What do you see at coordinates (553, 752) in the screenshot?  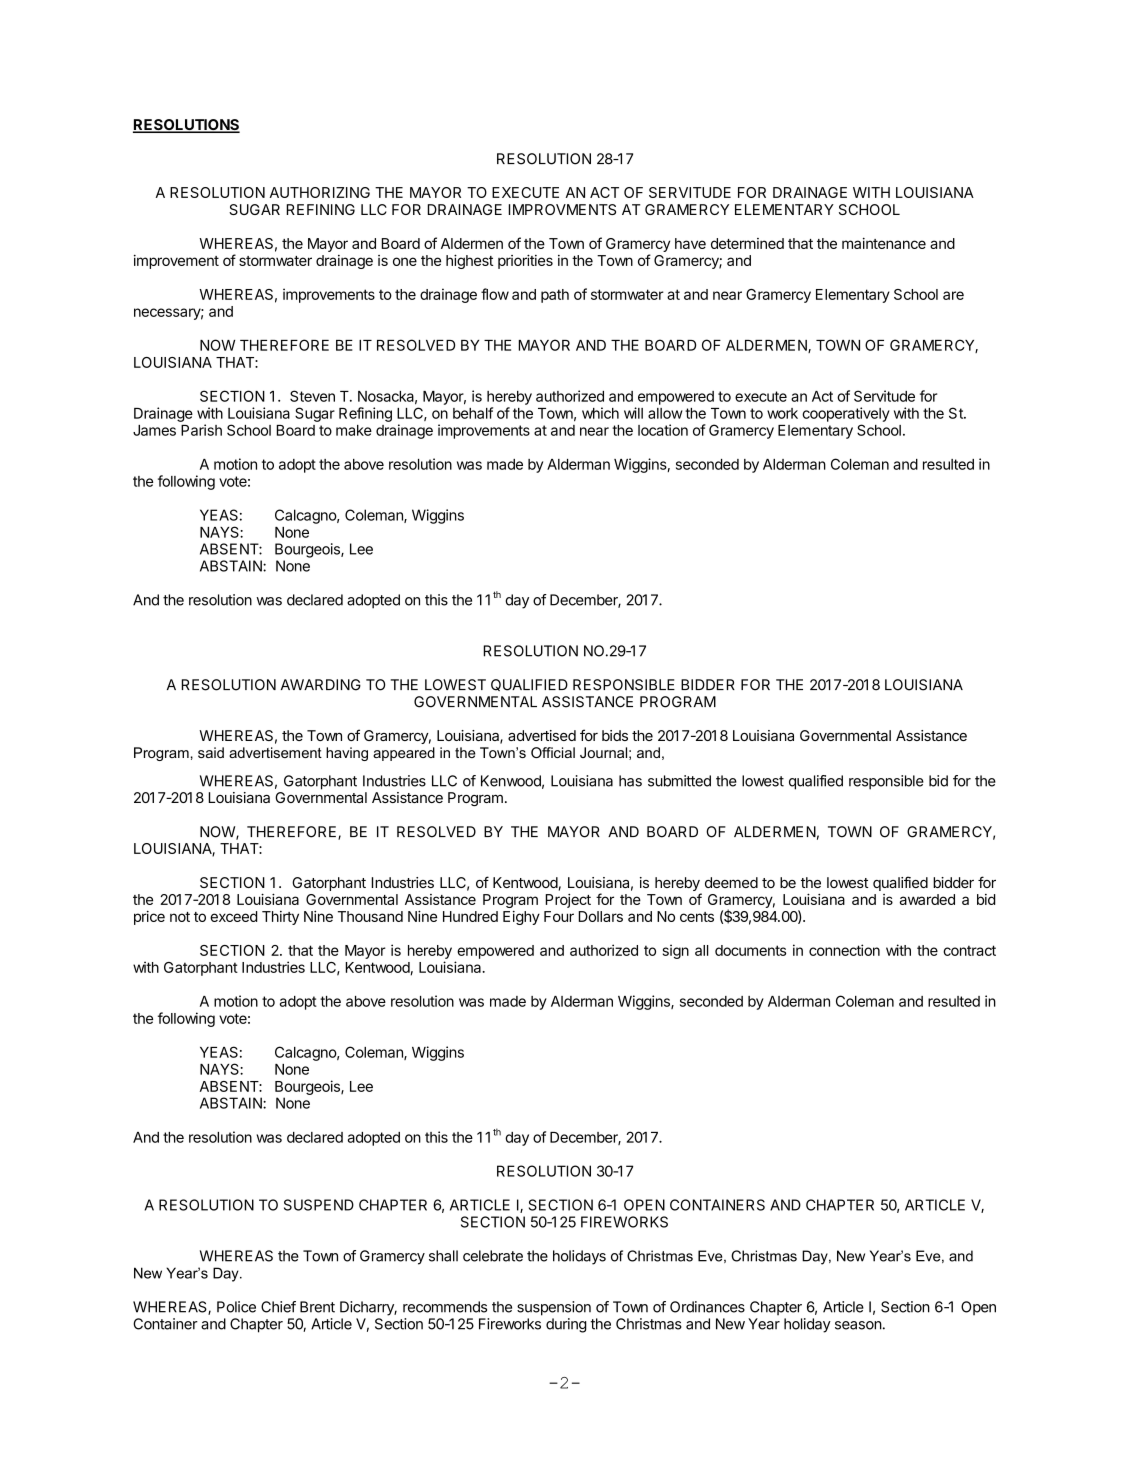 I see `Official` at bounding box center [553, 752].
